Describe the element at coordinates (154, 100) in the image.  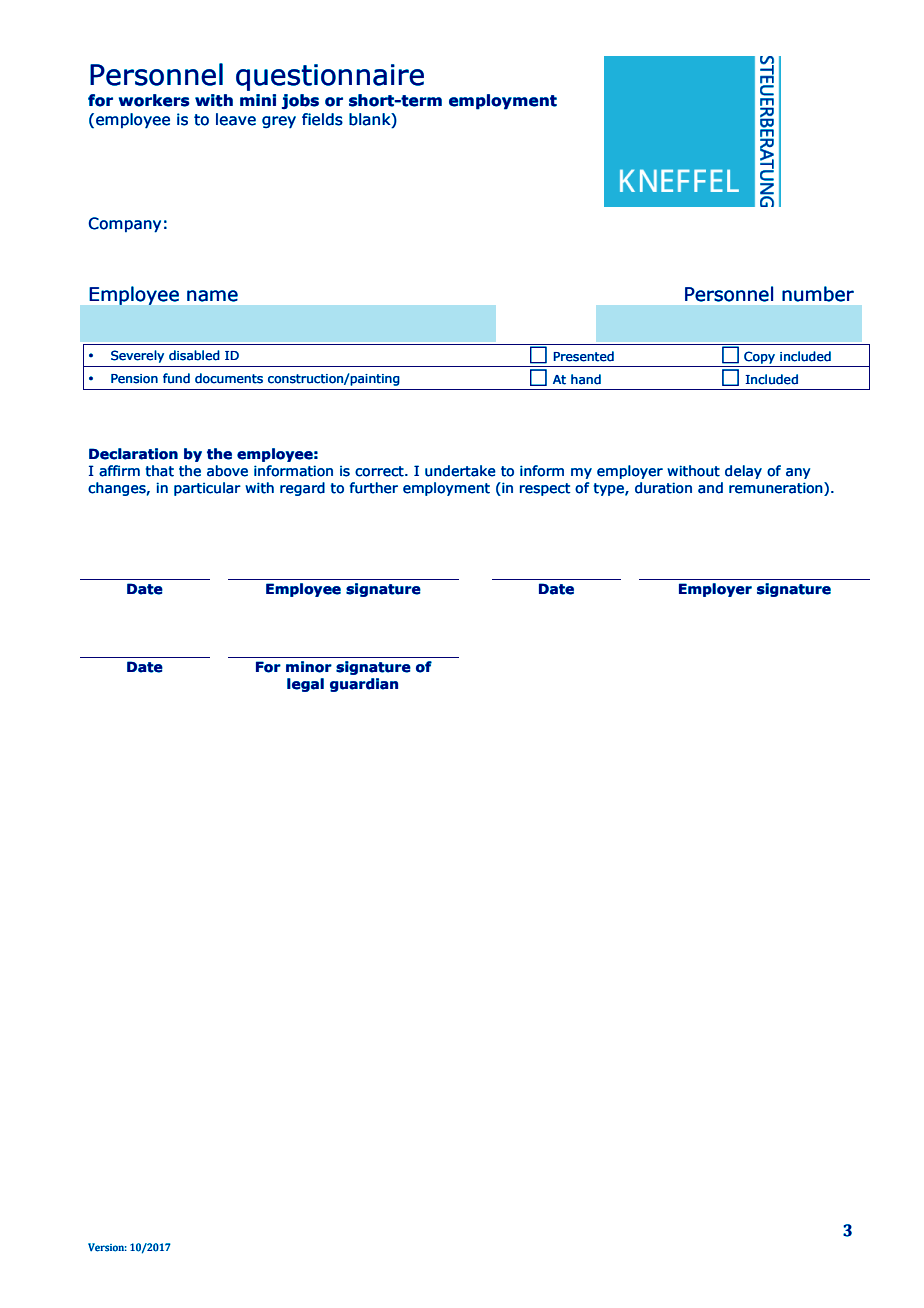
I see `workers` at that location.
